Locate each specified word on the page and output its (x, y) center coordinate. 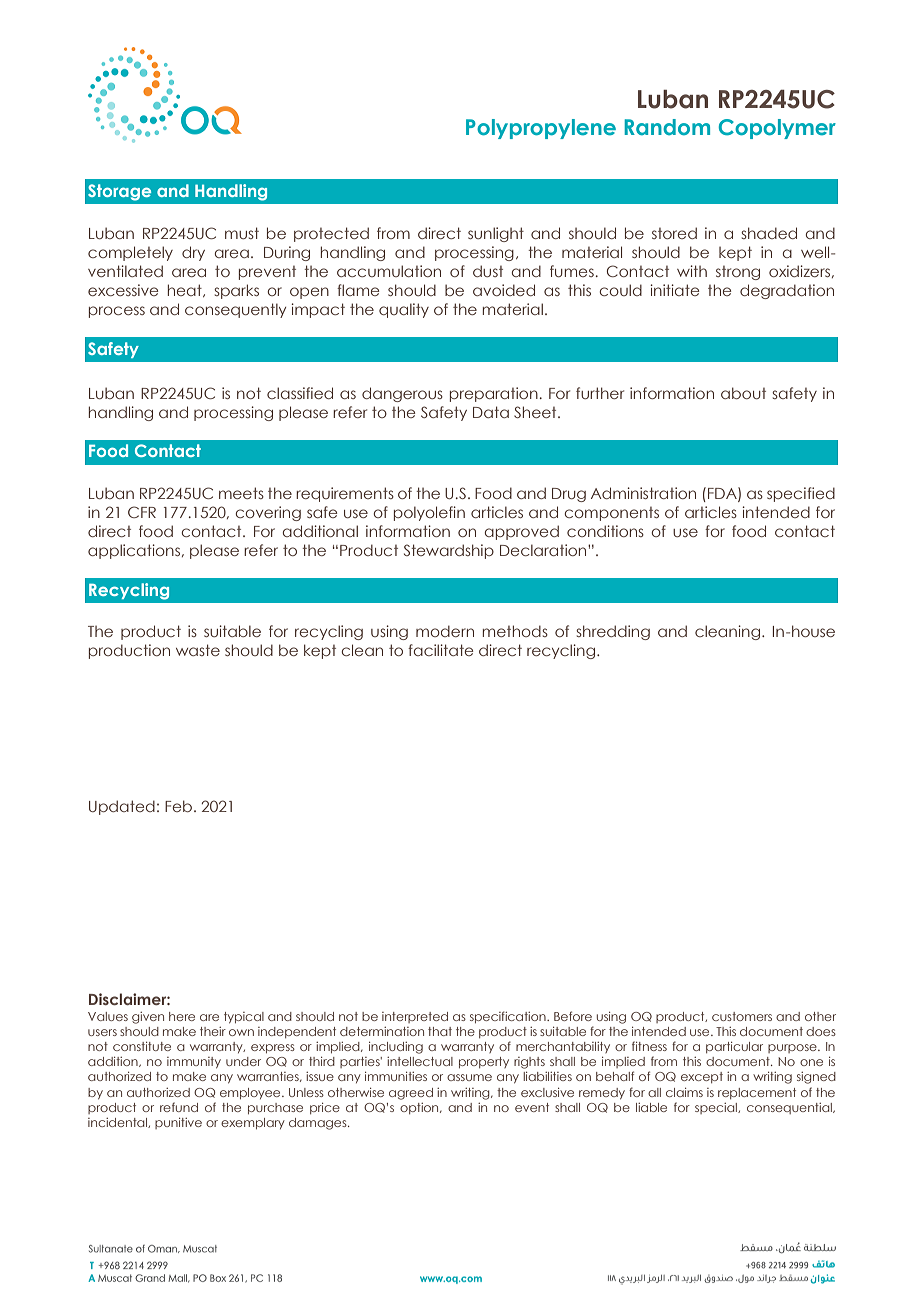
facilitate (441, 650)
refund (179, 1107)
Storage (119, 192)
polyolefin (429, 513)
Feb (178, 806)
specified (801, 494)
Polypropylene (541, 129)
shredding (613, 632)
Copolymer (777, 129)
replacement (757, 1093)
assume (469, 1077)
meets (241, 493)
